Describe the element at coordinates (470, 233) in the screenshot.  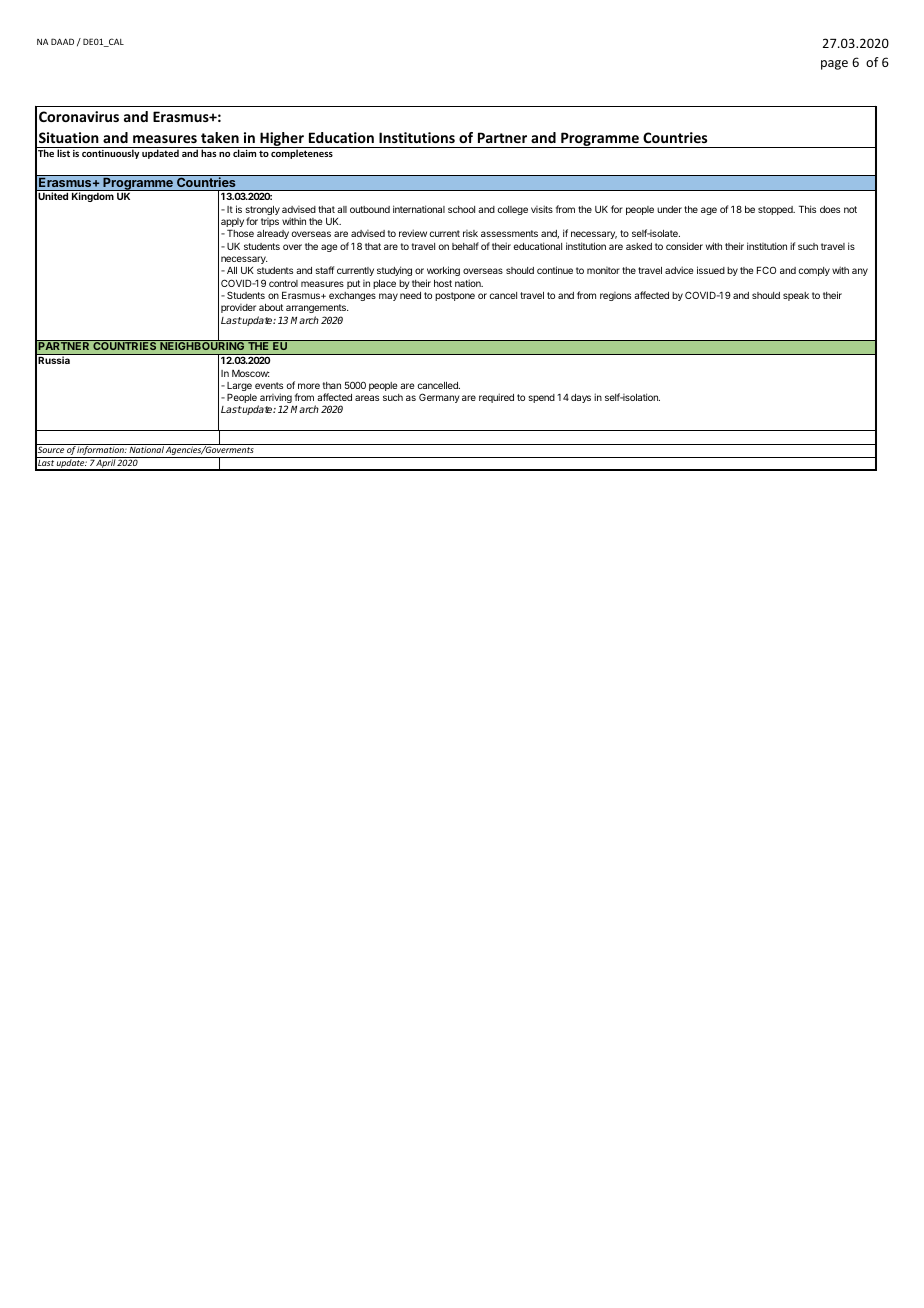
I see `risk` at that location.
